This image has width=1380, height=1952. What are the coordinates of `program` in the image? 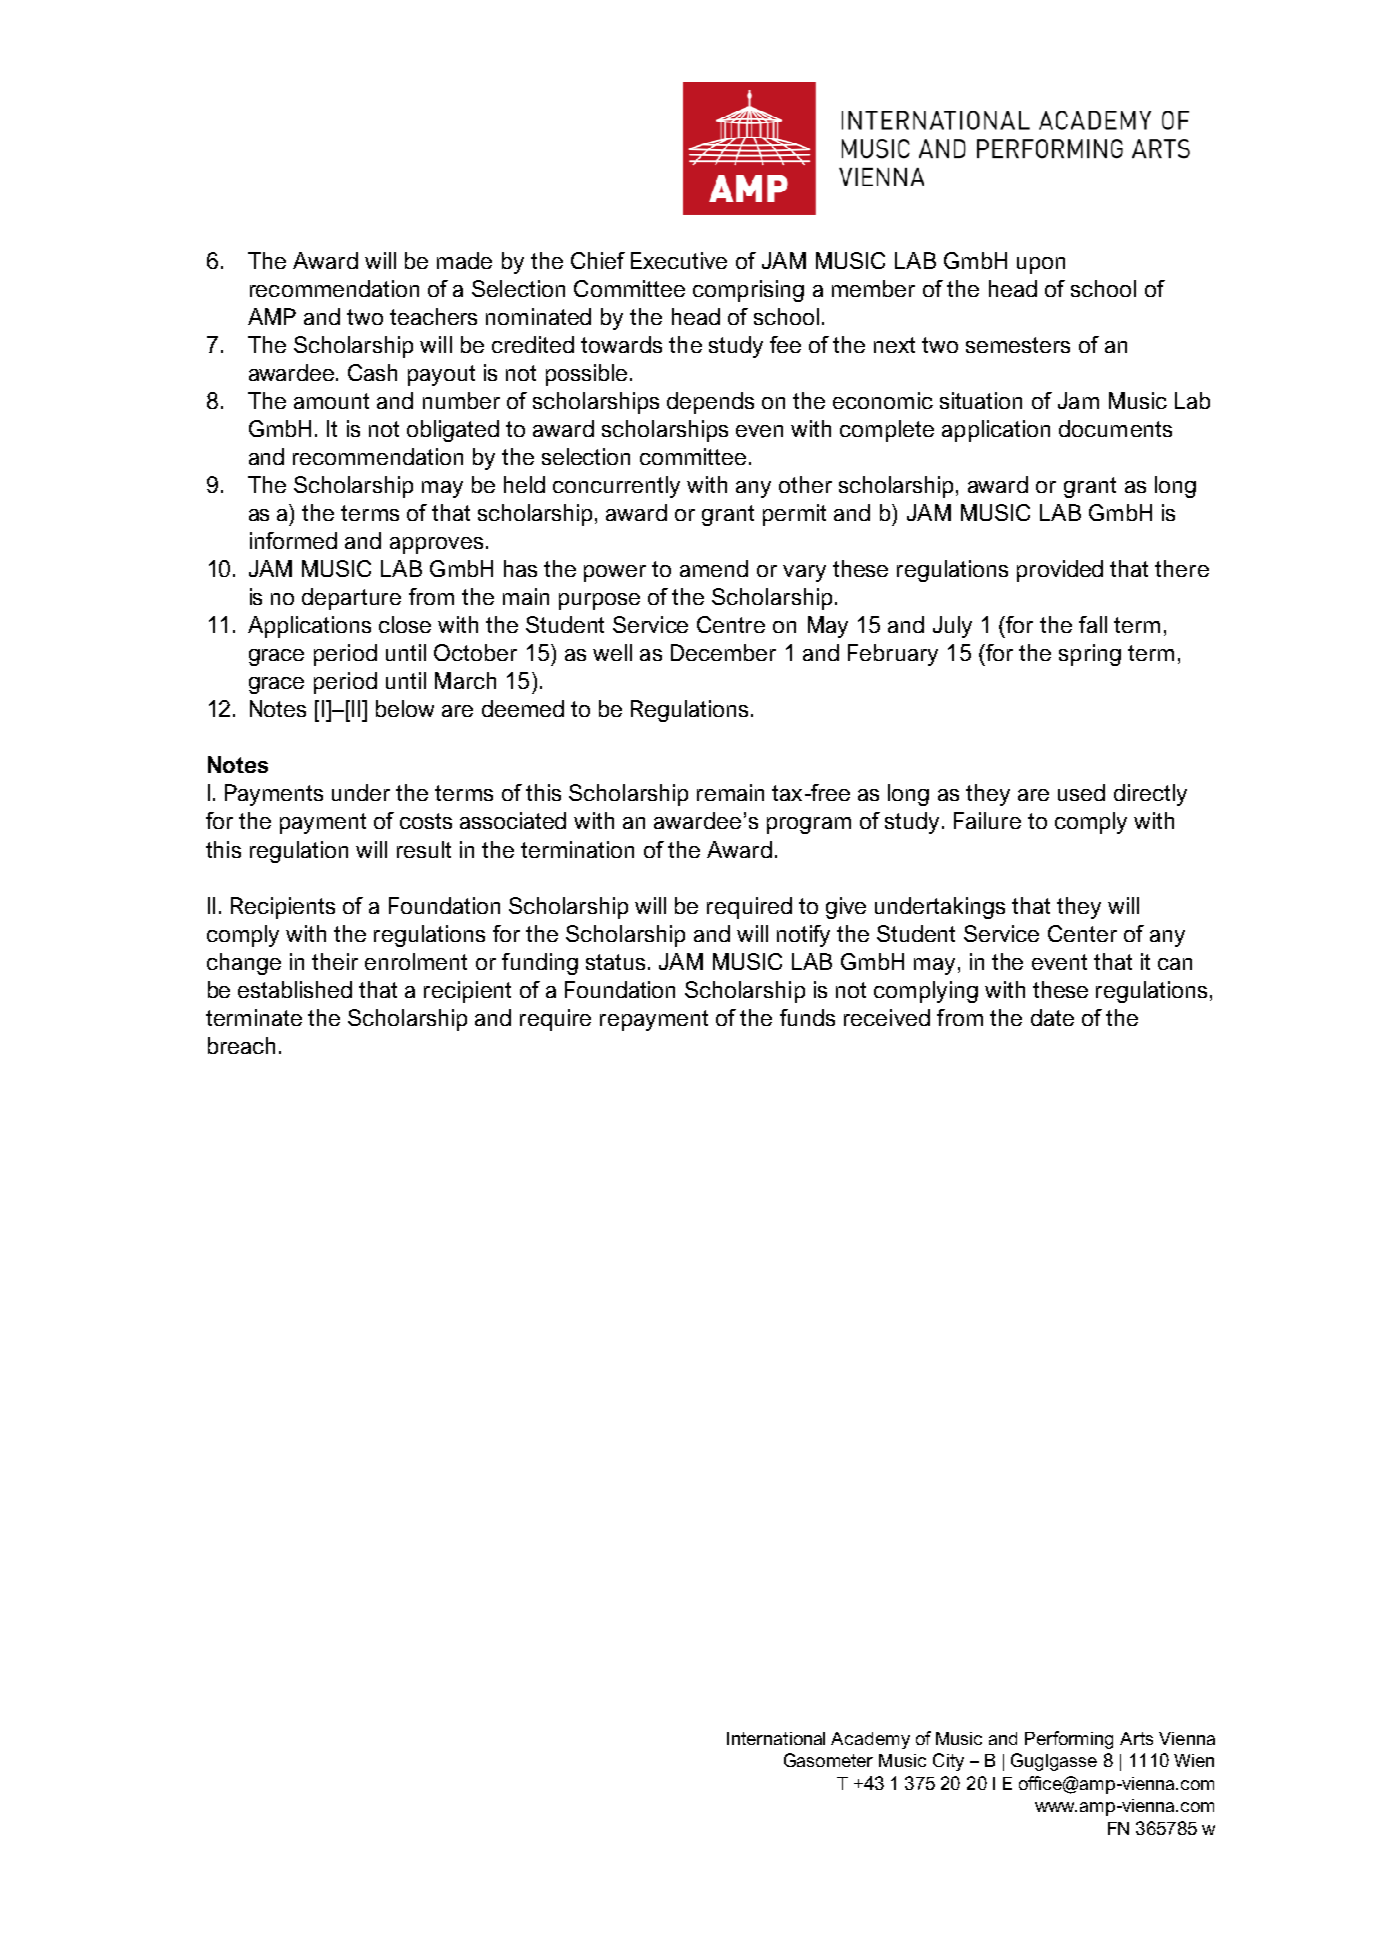 It's located at (809, 825).
